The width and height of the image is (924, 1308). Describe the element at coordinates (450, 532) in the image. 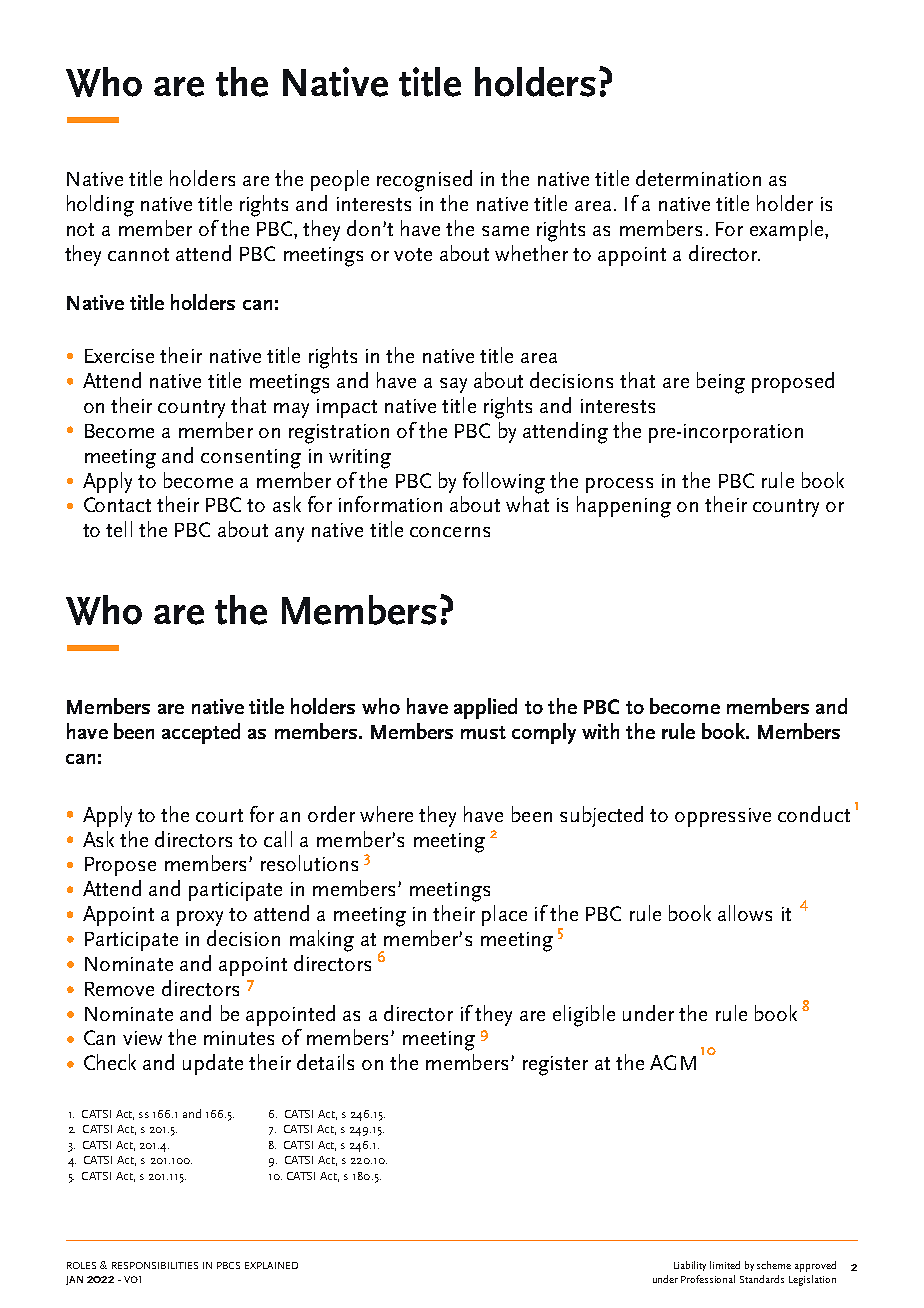

I see `concerns` at that location.
